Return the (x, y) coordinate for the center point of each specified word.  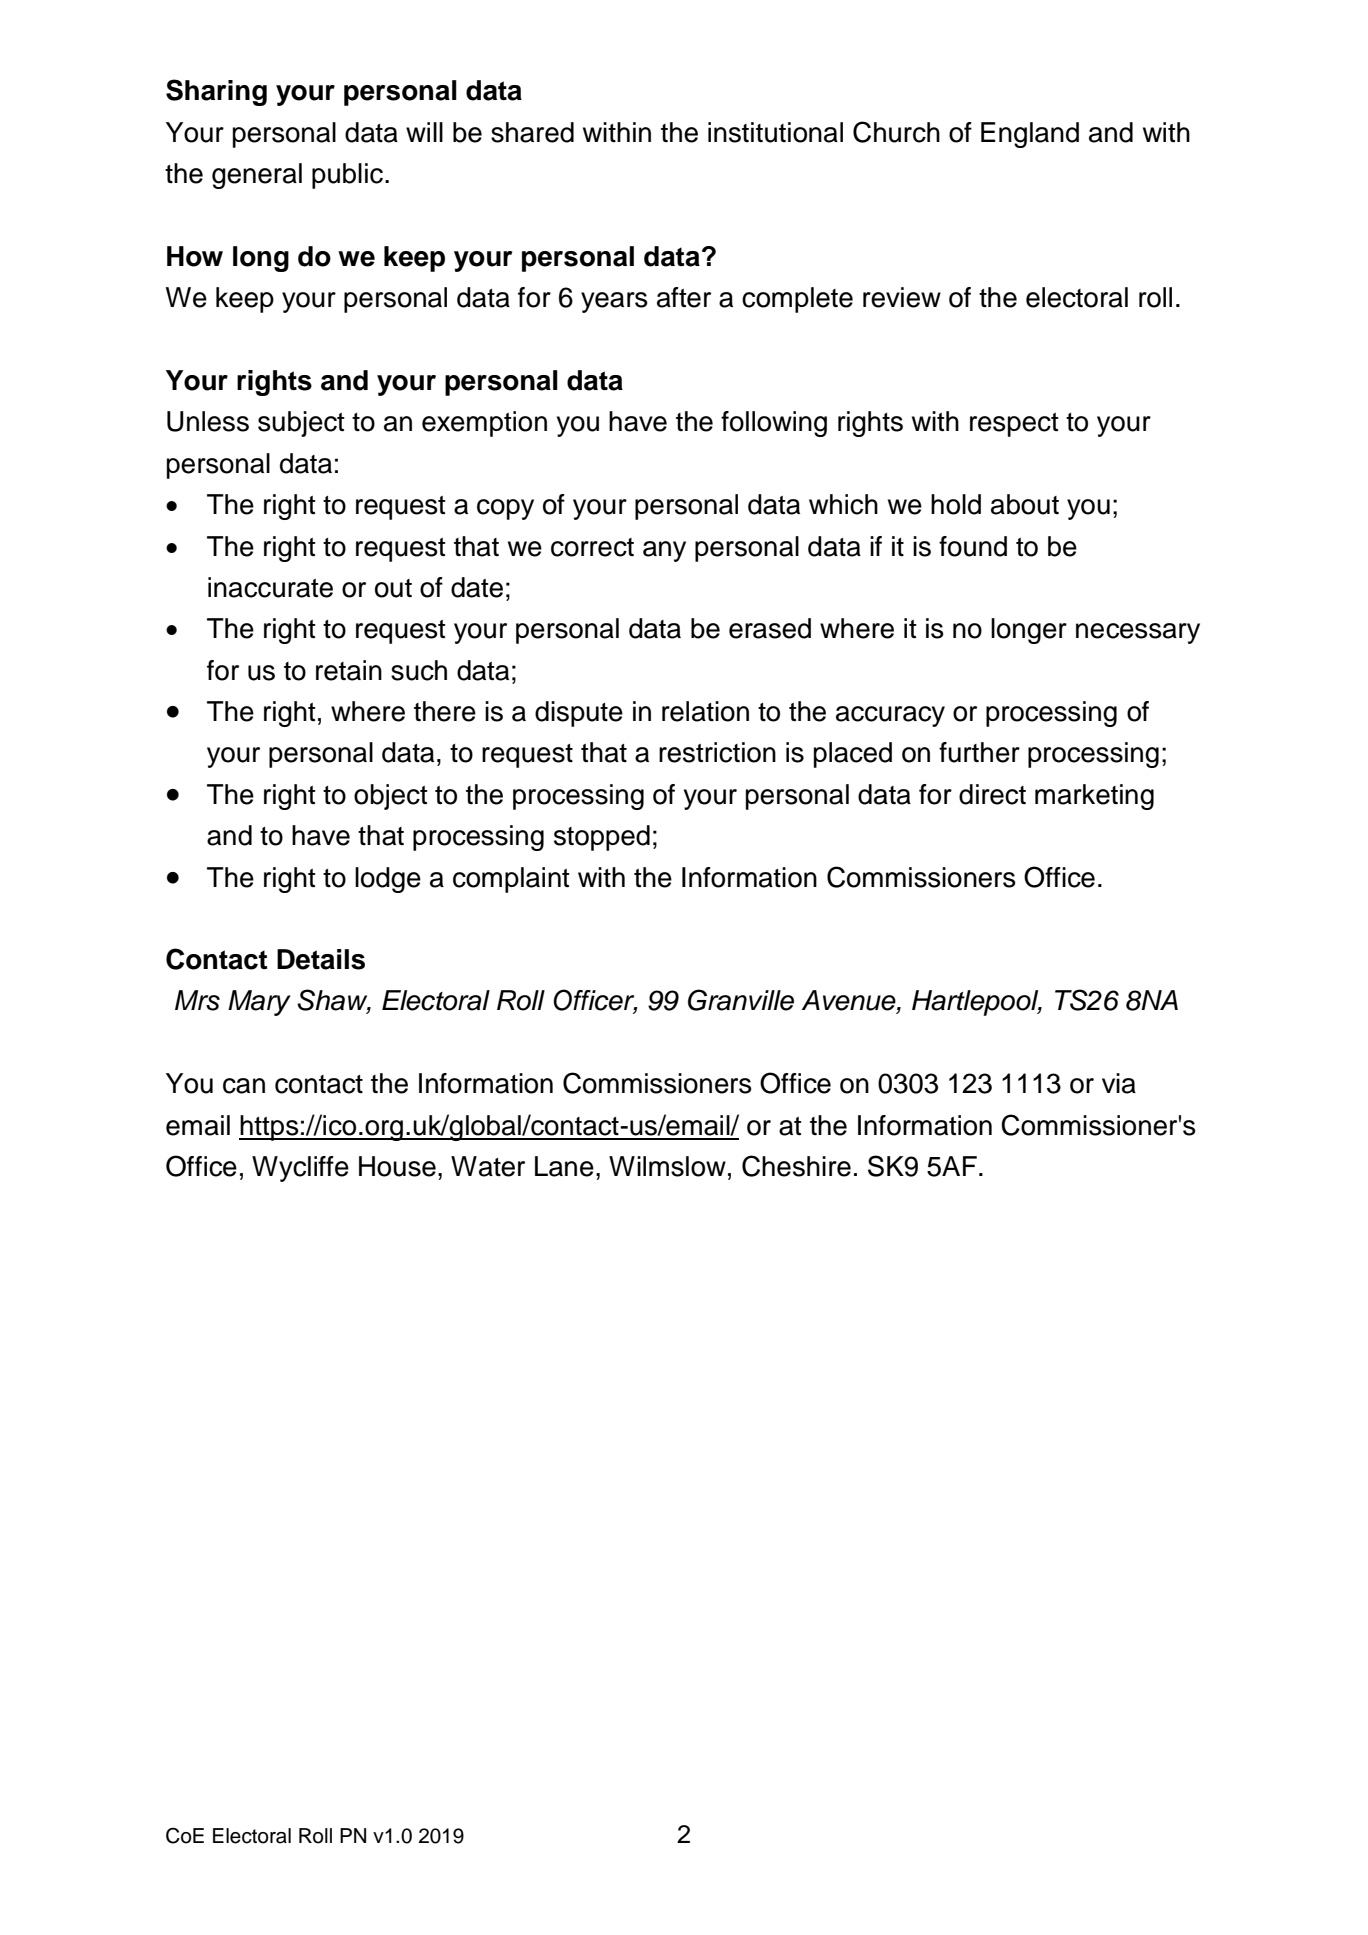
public (347, 176)
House (397, 1166)
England (1030, 135)
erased (770, 628)
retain (349, 670)
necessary (1138, 633)
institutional (775, 132)
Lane (564, 1166)
